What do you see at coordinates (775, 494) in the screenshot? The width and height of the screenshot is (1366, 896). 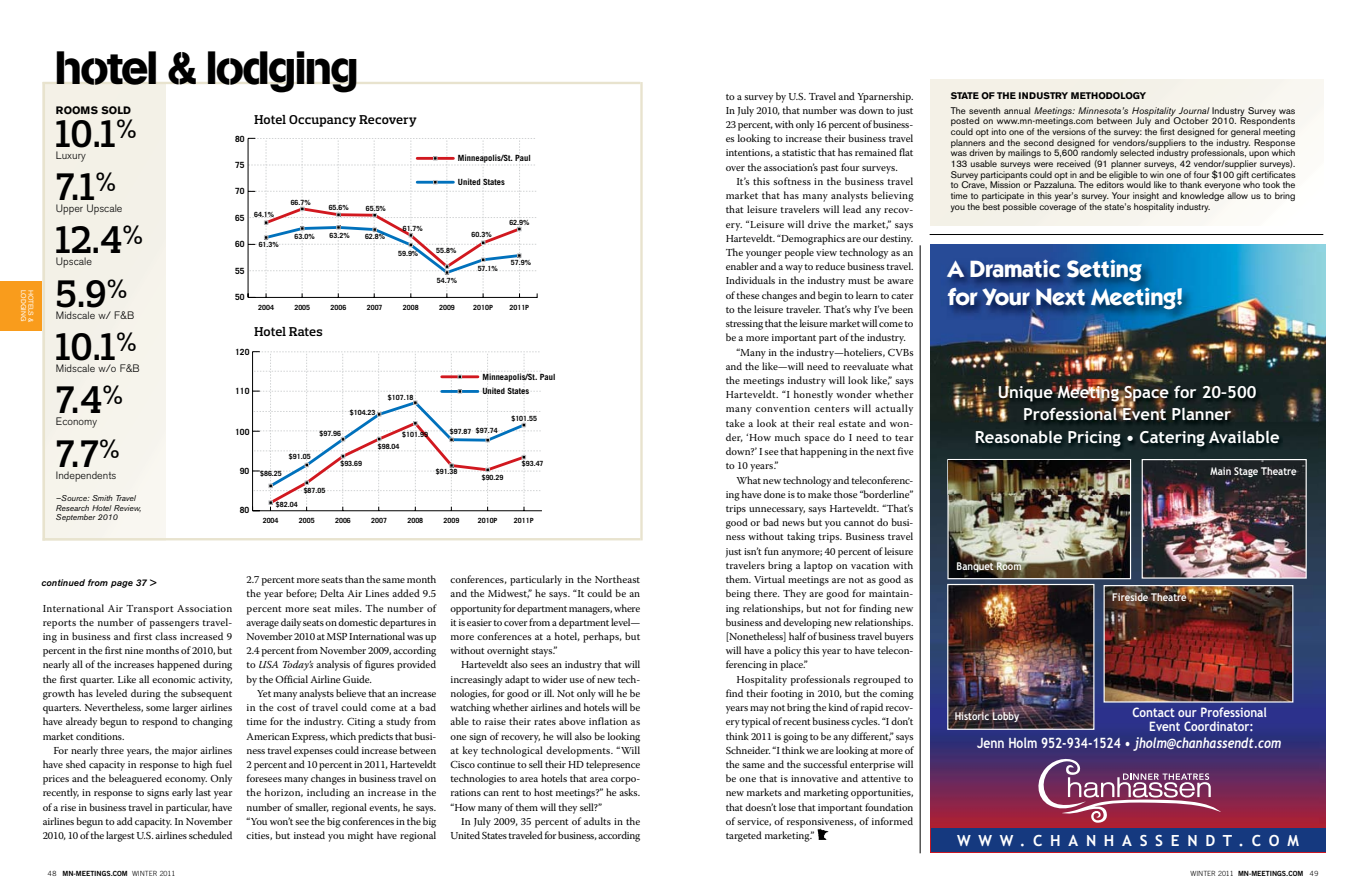 I see `done` at bounding box center [775, 494].
